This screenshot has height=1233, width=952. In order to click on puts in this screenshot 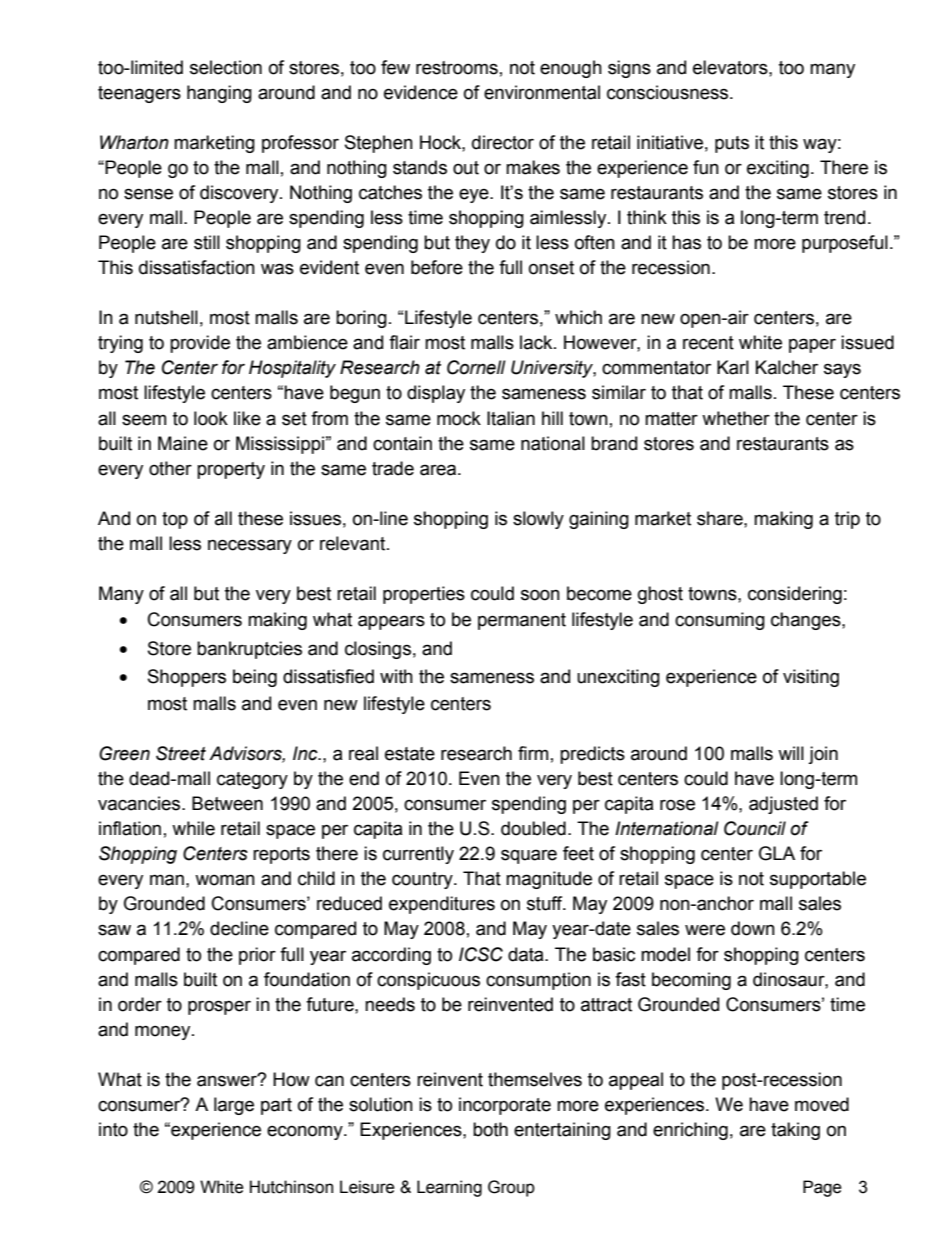, I will do `click(732, 144)`.
